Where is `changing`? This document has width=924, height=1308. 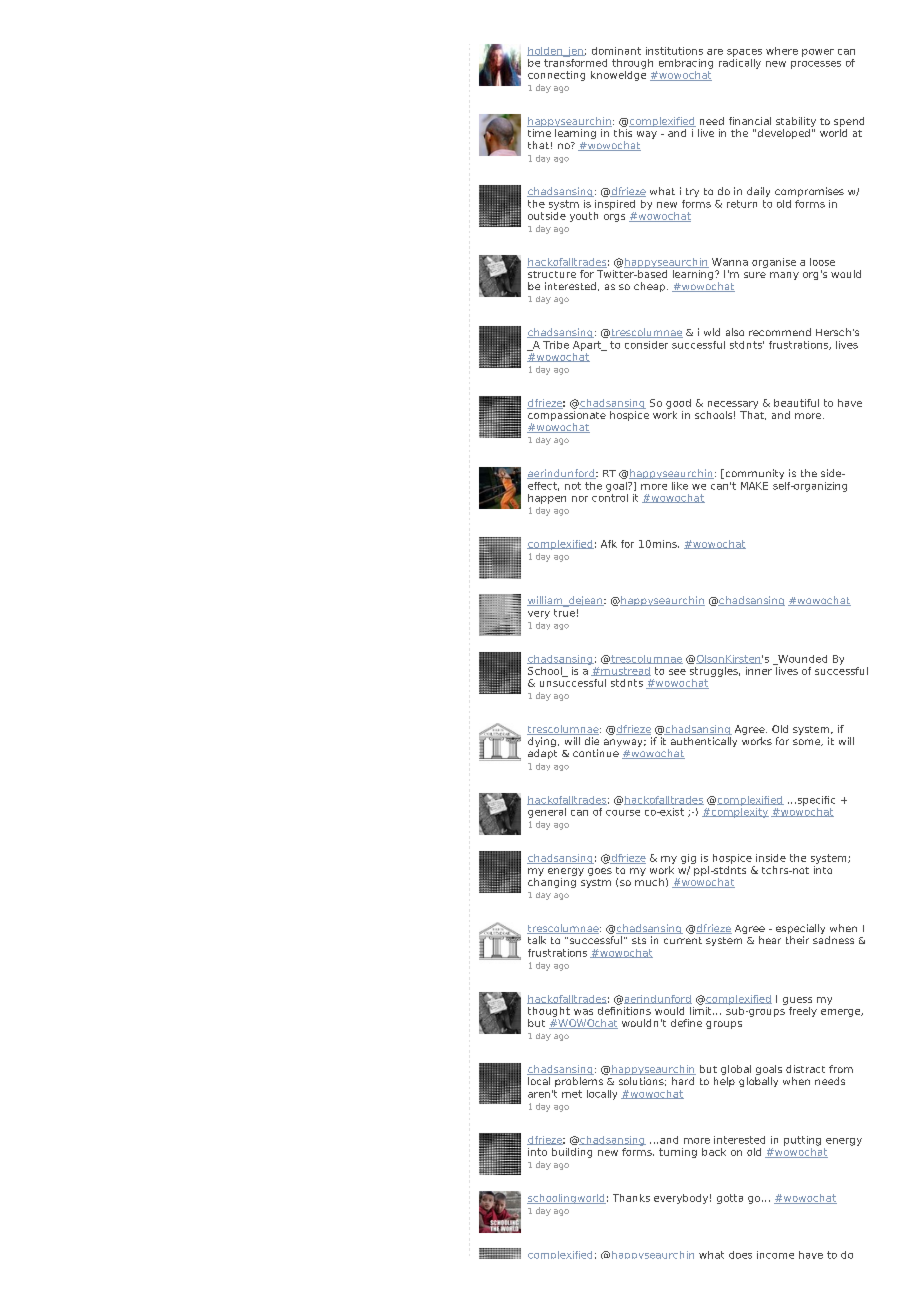
changing is located at coordinates (552, 883).
